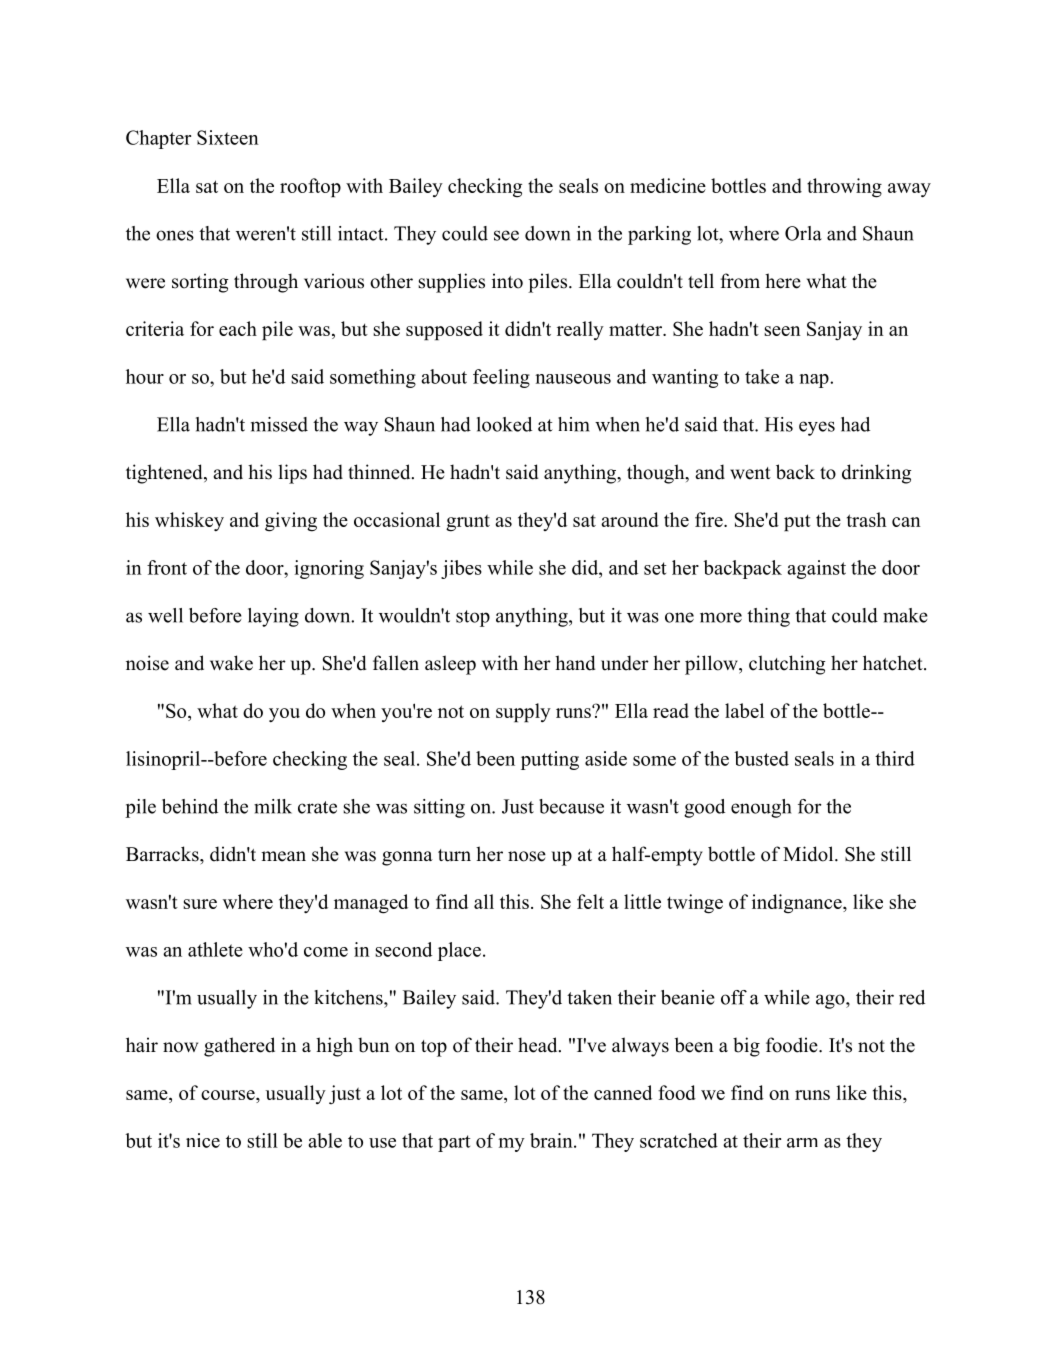  Describe the element at coordinates (802, 1143) in the image. I see `arm` at that location.
